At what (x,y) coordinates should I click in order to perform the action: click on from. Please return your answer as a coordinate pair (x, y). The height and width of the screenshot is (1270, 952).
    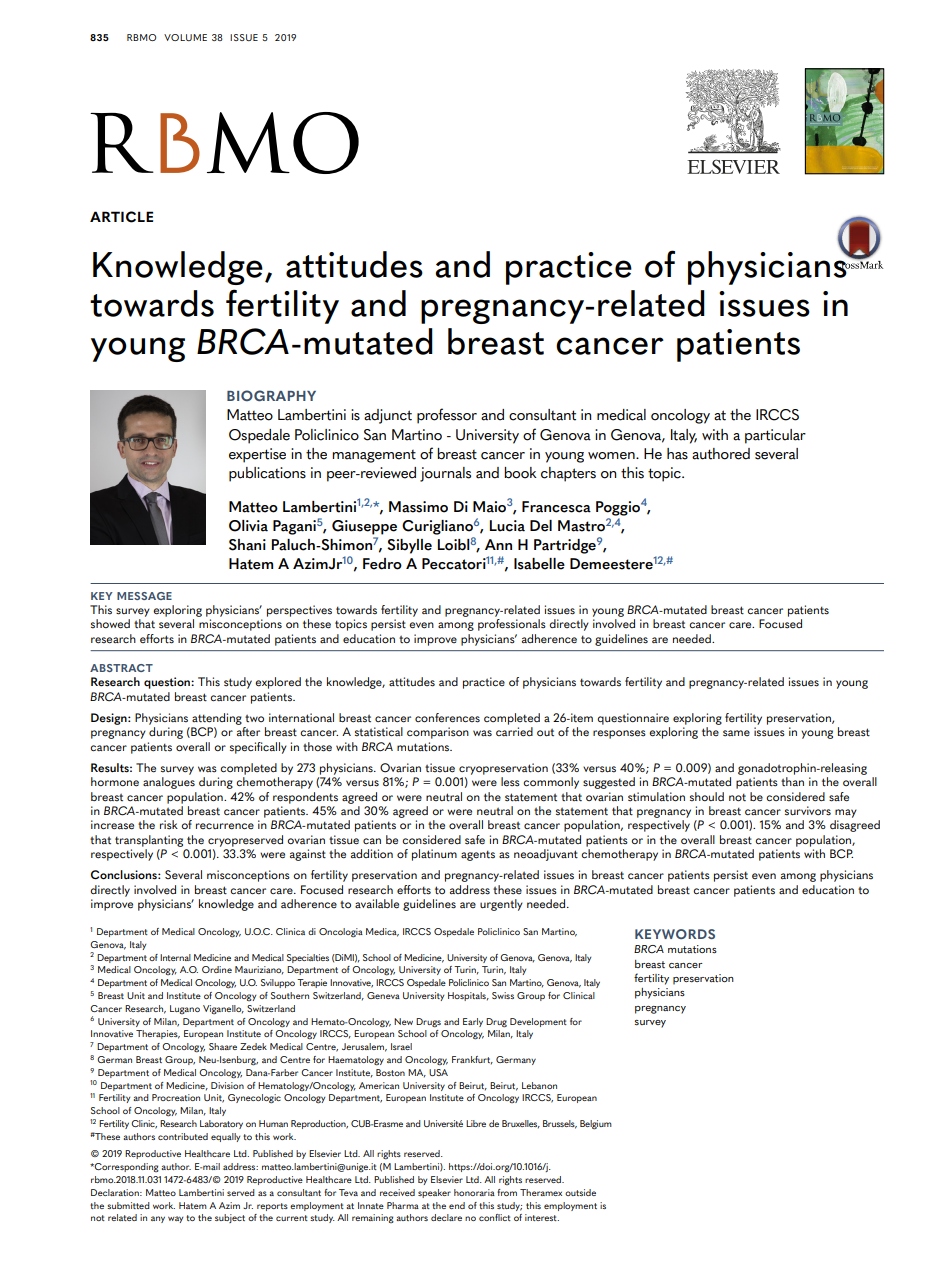
    Looking at the image, I should click on (507, 1192).
